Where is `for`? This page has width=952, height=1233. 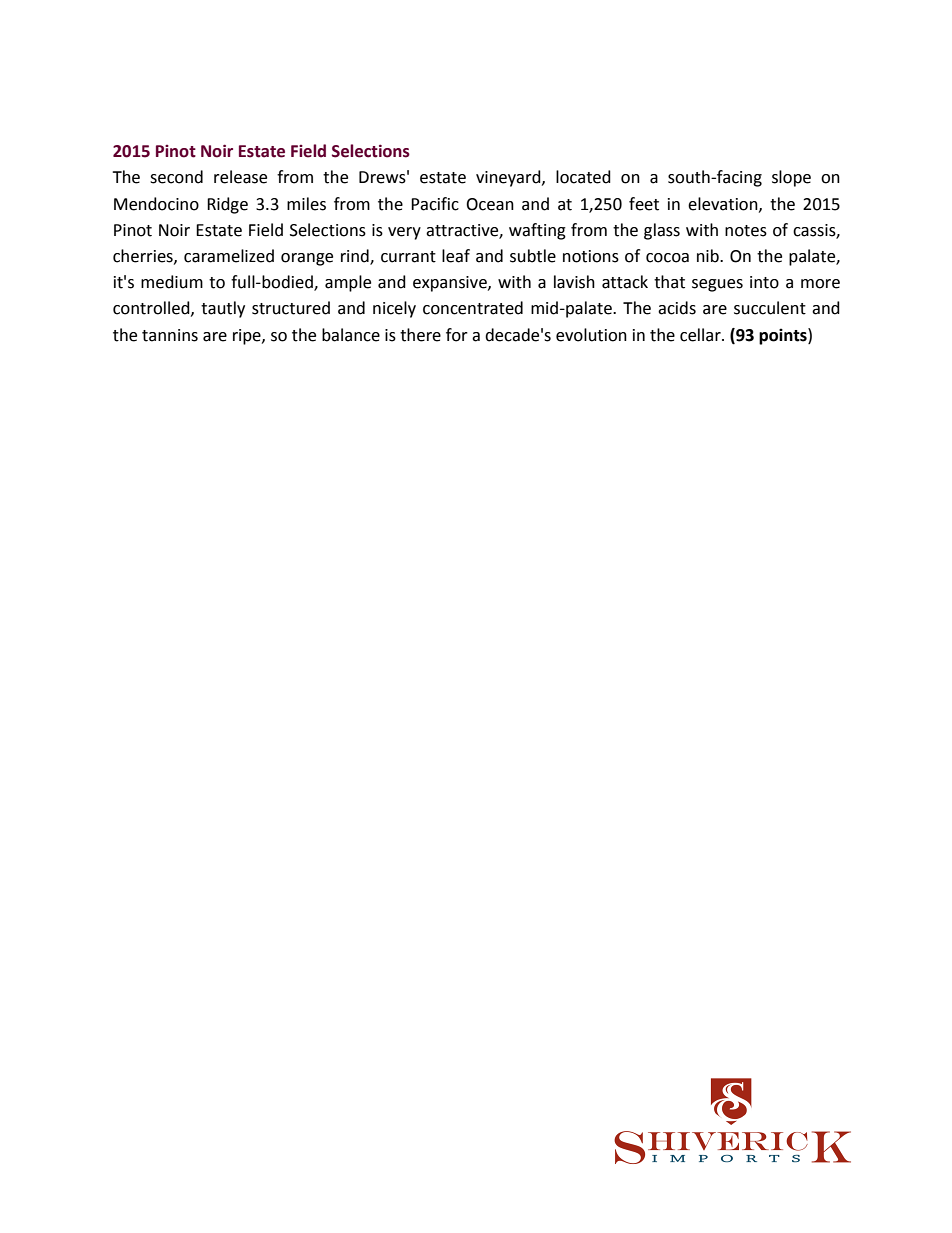 for is located at coordinates (457, 335).
